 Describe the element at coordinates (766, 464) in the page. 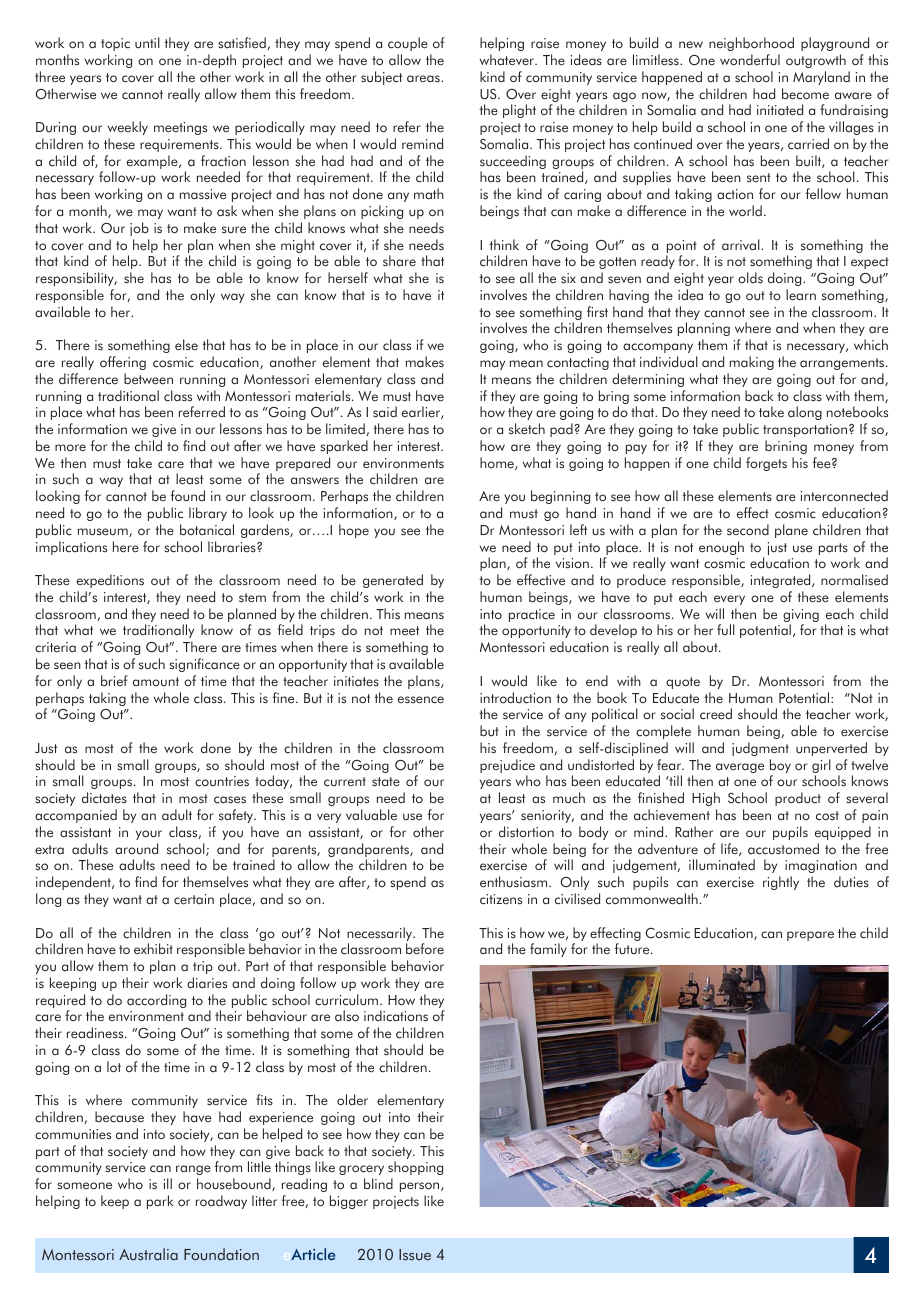

I see `forgets` at that location.
